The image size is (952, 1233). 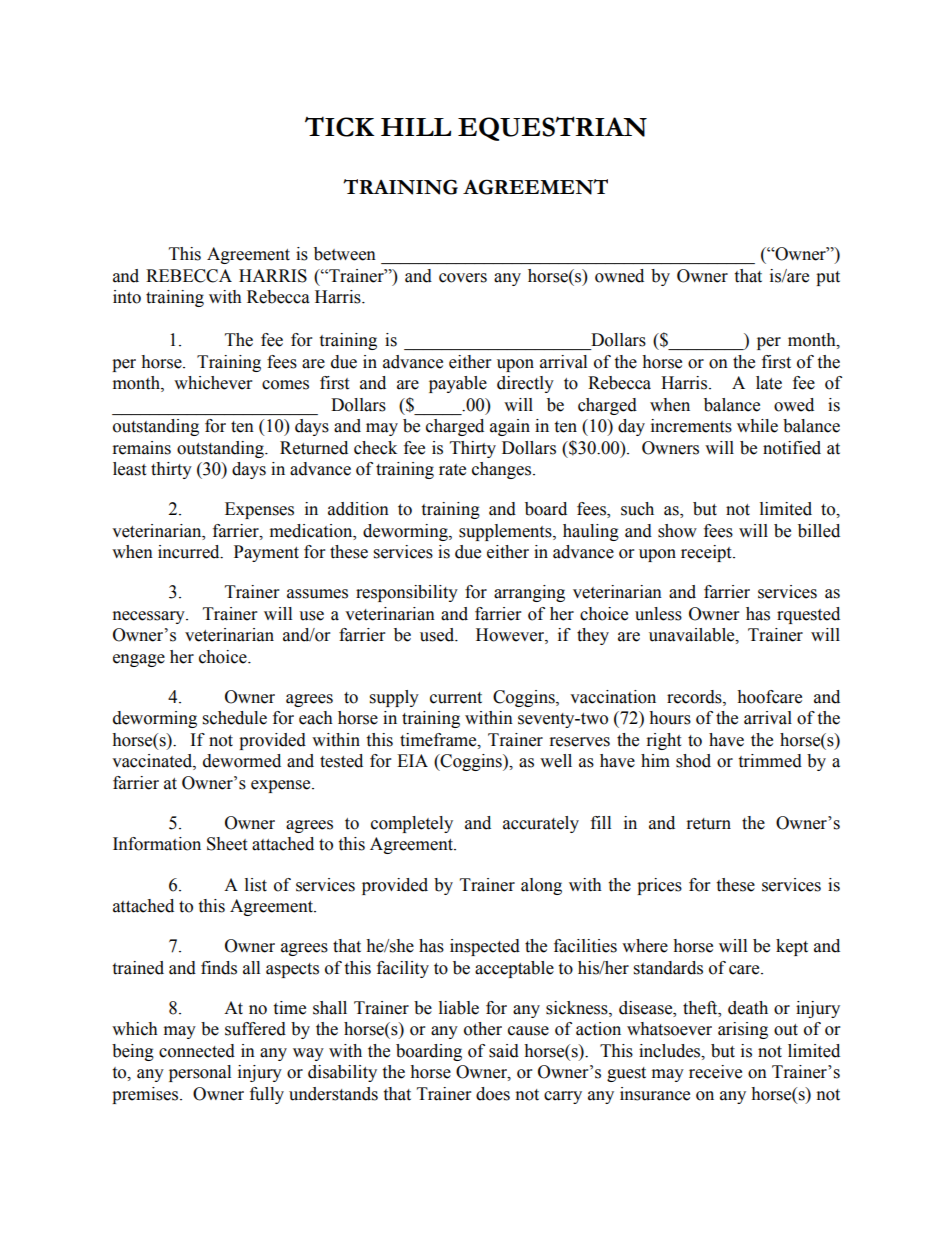 What do you see at coordinates (658, 614) in the page?
I see `unless` at bounding box center [658, 614].
